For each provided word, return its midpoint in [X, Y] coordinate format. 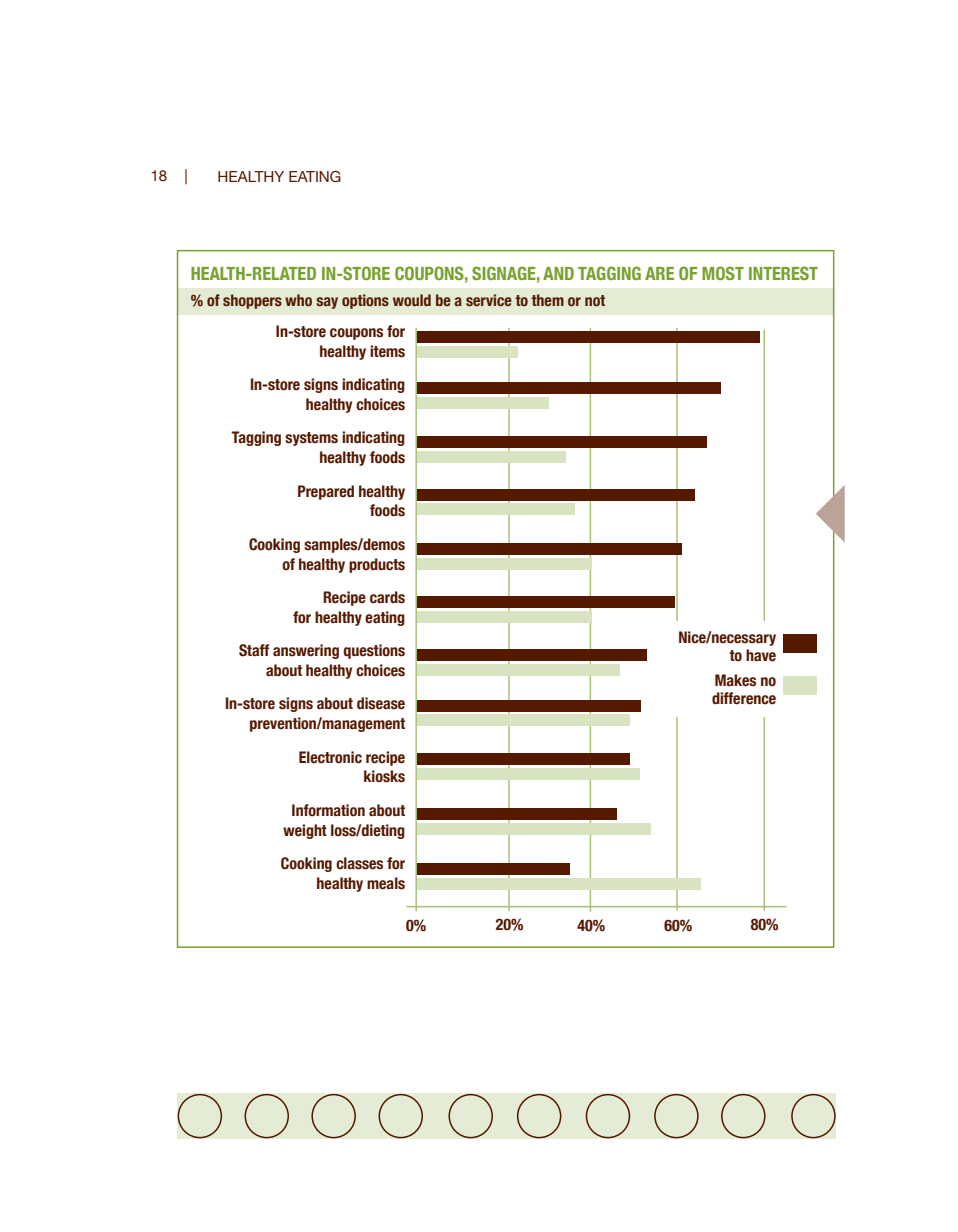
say [327, 303]
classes [359, 863]
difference [744, 698]
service [489, 300]
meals [386, 883]
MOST [723, 273]
